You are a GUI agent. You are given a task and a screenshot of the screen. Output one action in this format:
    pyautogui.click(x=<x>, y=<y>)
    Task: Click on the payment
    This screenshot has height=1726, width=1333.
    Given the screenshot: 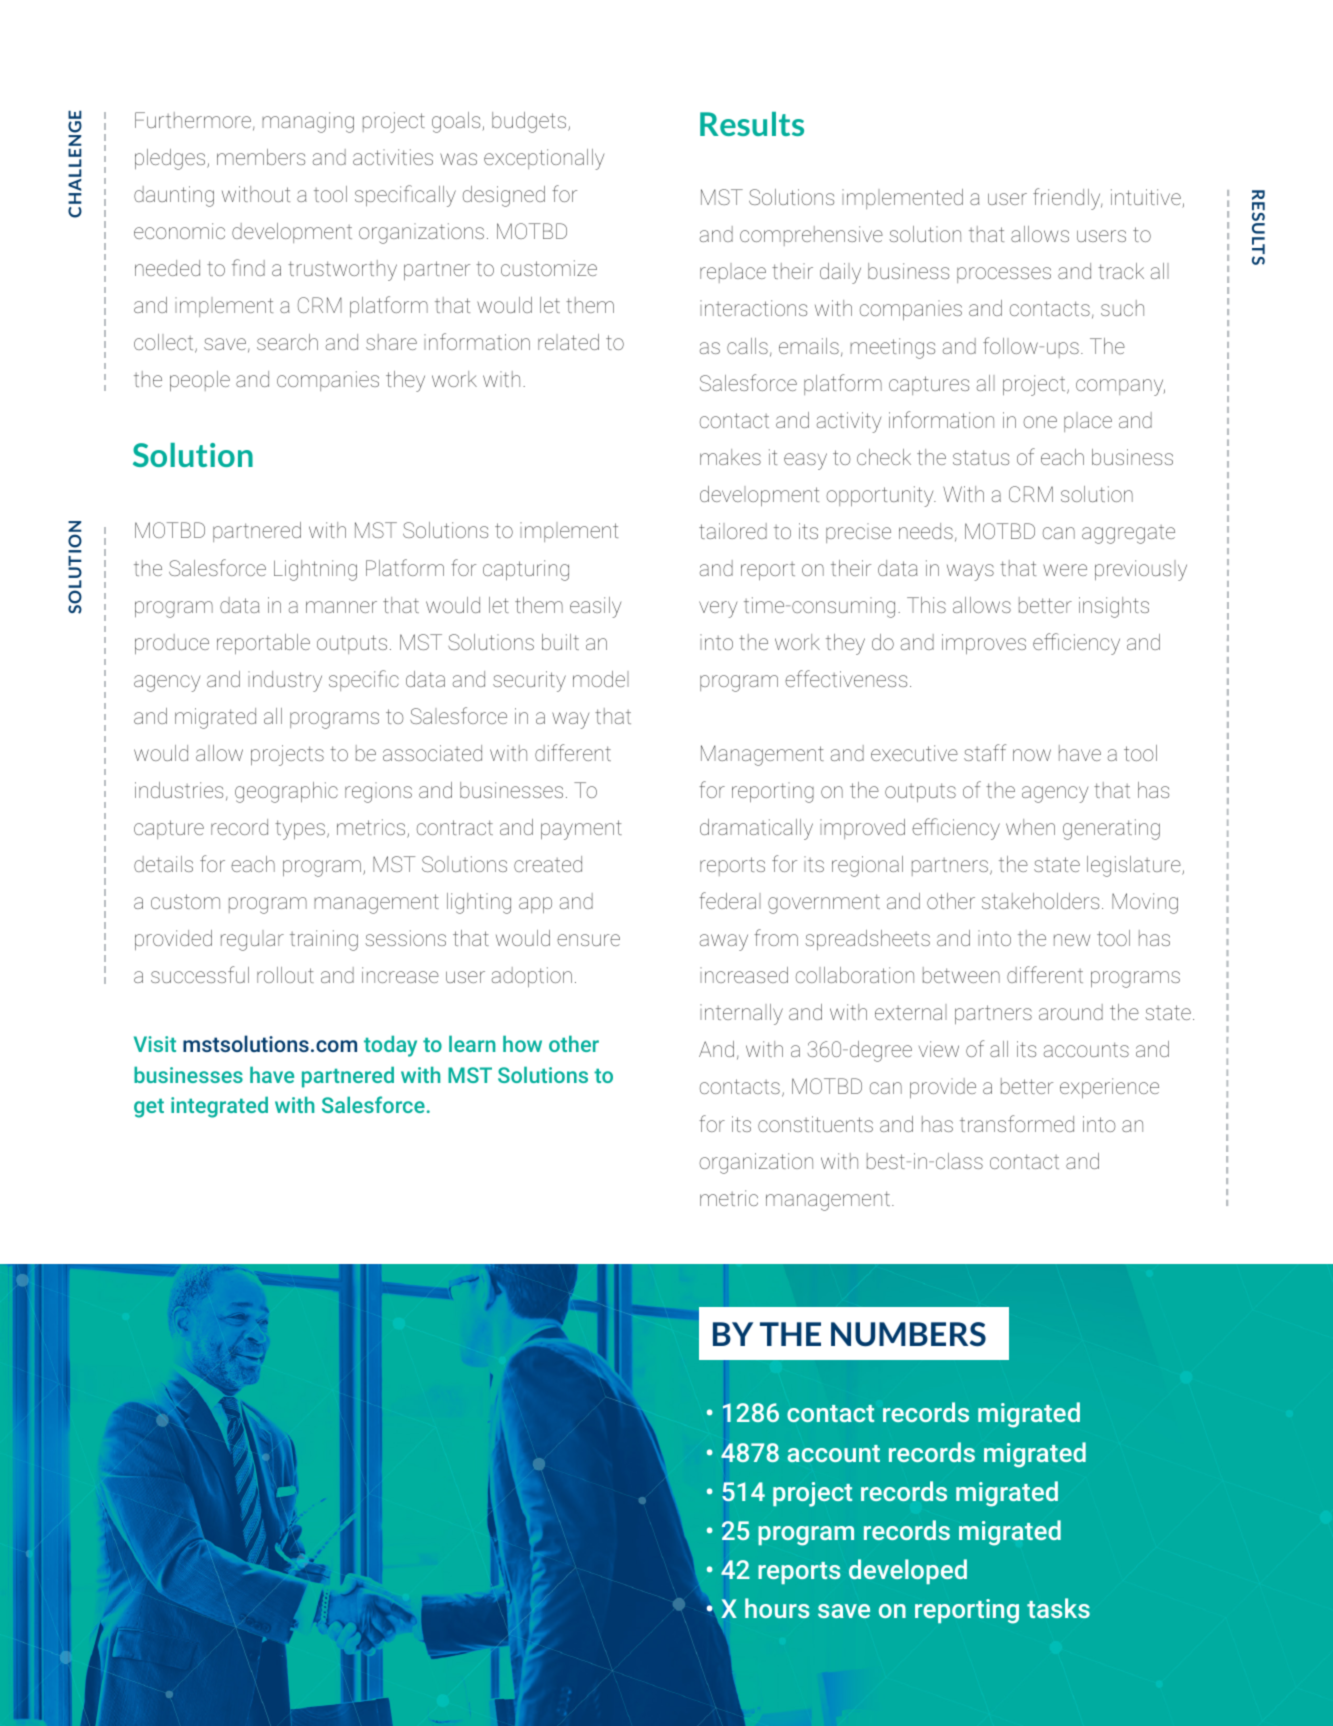 What is the action you would take?
    pyautogui.click(x=581, y=830)
